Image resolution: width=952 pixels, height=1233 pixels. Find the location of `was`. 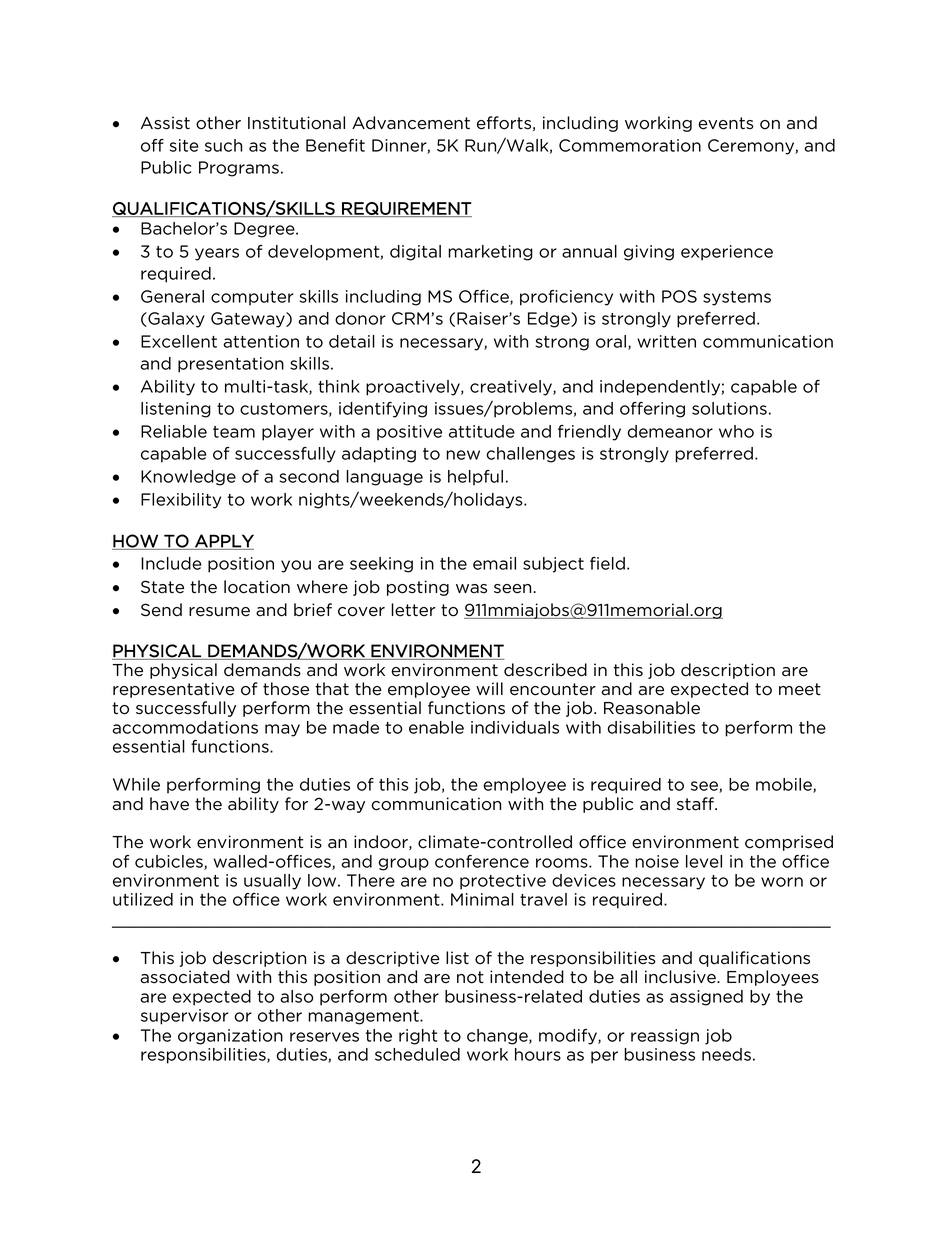

was is located at coordinates (471, 589).
